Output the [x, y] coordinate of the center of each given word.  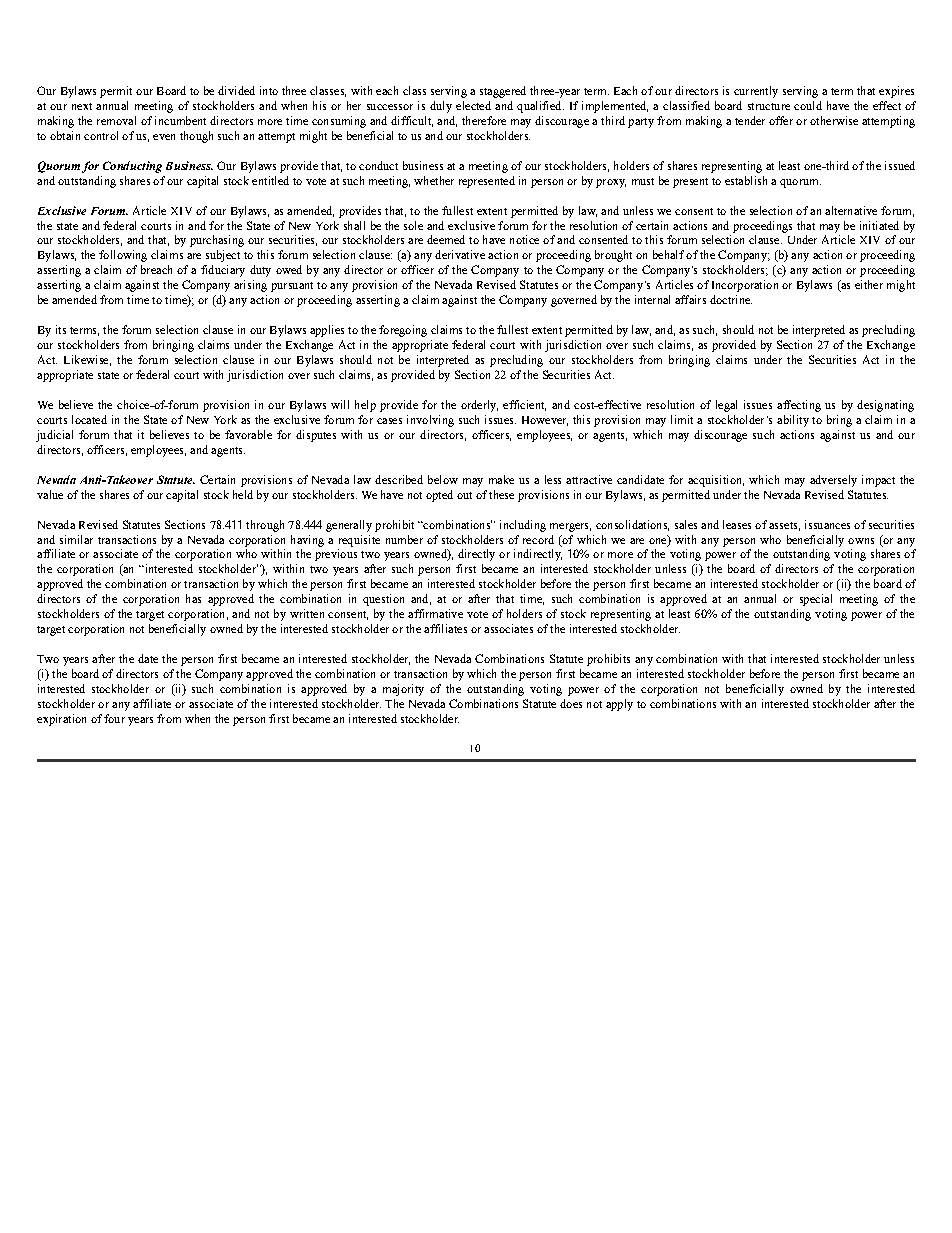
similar [76, 539]
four [114, 718]
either [869, 284]
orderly [479, 406]
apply [619, 705]
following [123, 256]
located [89, 419]
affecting [799, 406]
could [808, 105]
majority [403, 690]
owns [861, 541]
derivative [460, 254]
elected [473, 105]
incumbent [180, 120]
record [538, 539]
